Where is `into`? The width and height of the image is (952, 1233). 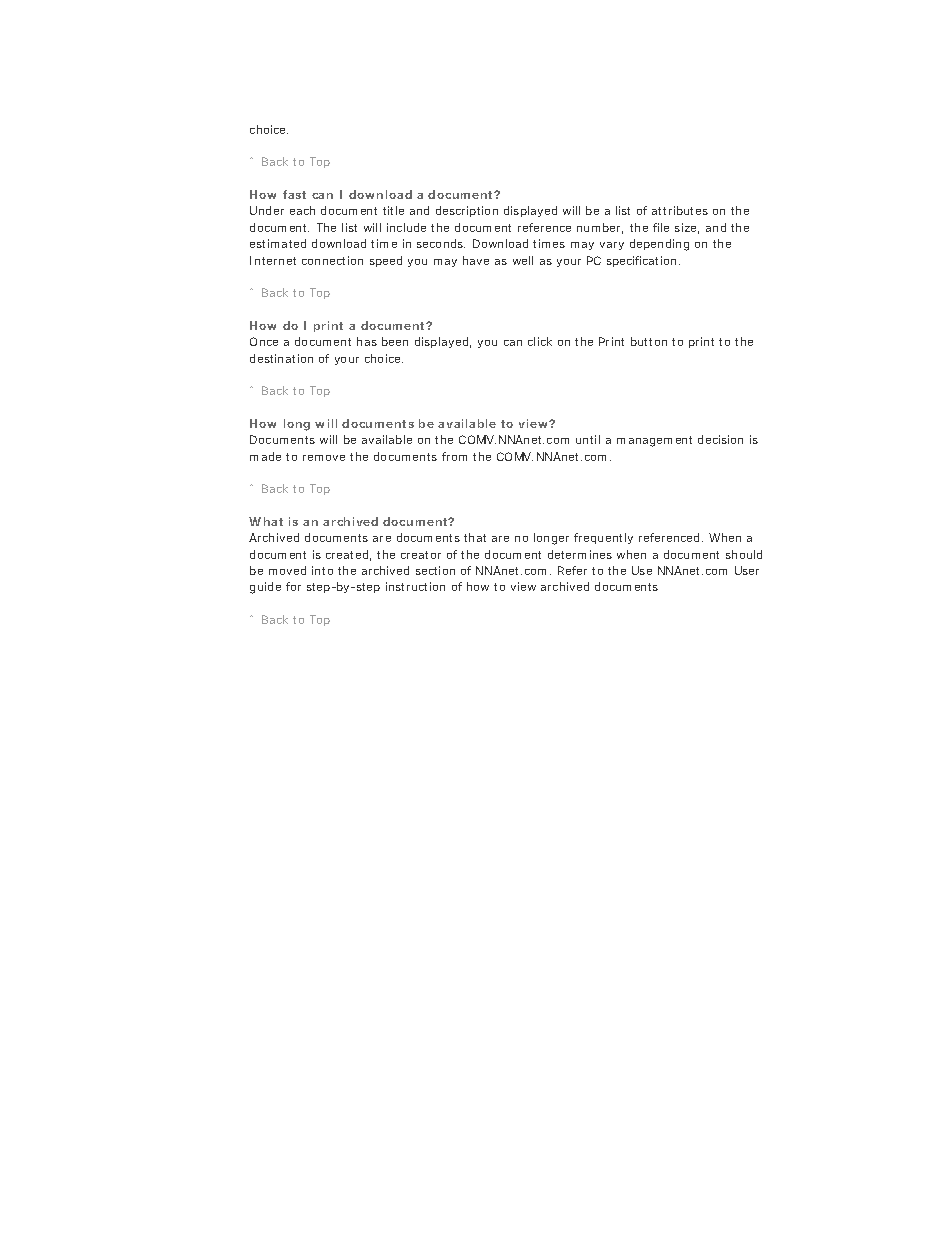 into is located at coordinates (322, 570).
